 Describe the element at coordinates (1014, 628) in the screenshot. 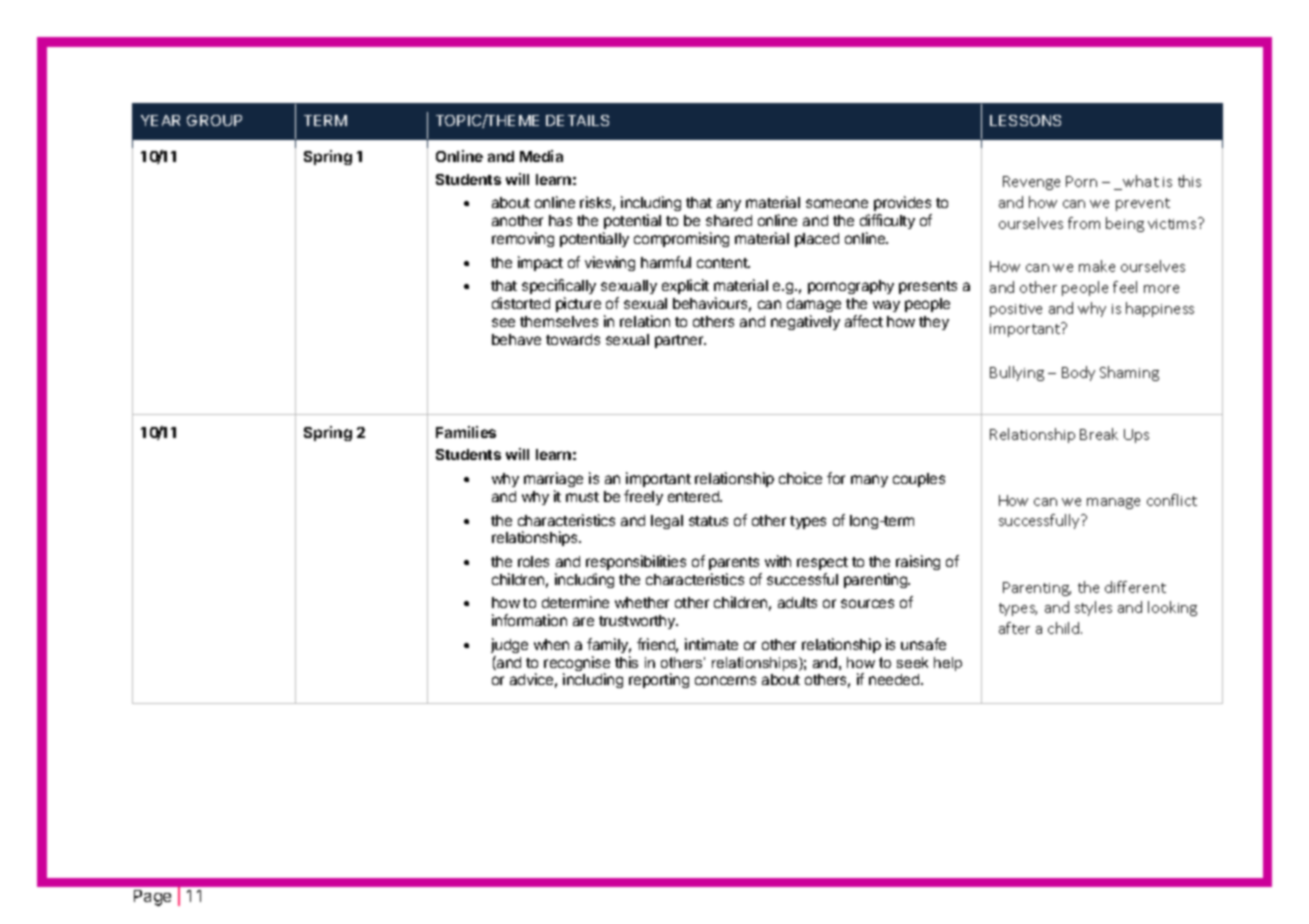

I see `after` at that location.
